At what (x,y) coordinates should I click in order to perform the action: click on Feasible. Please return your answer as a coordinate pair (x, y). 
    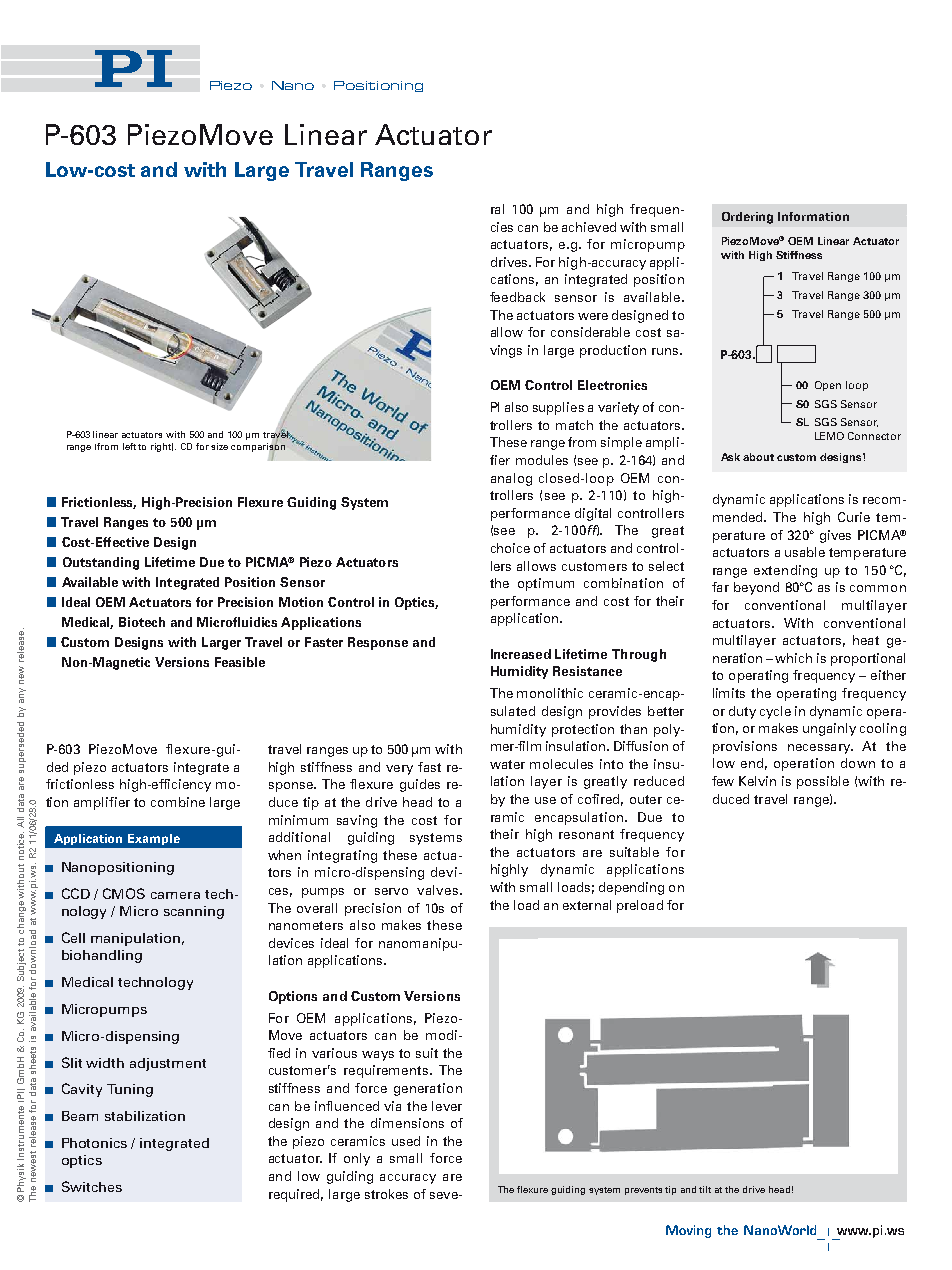
    Looking at the image, I should click on (240, 662).
